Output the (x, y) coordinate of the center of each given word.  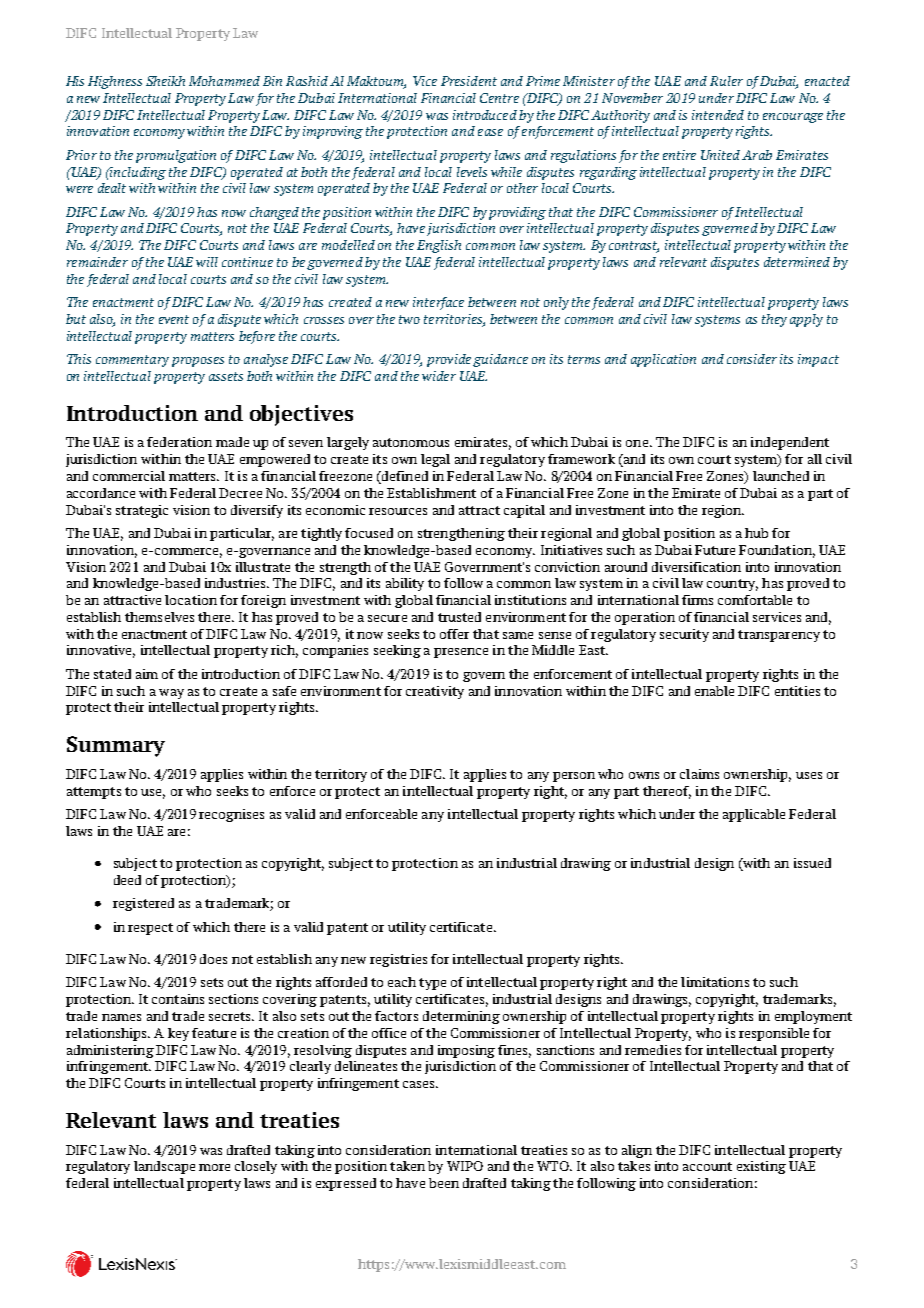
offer (454, 634)
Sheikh (165, 81)
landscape (164, 1167)
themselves (159, 617)
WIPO (465, 1166)
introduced (485, 115)
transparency (779, 636)
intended (718, 115)
